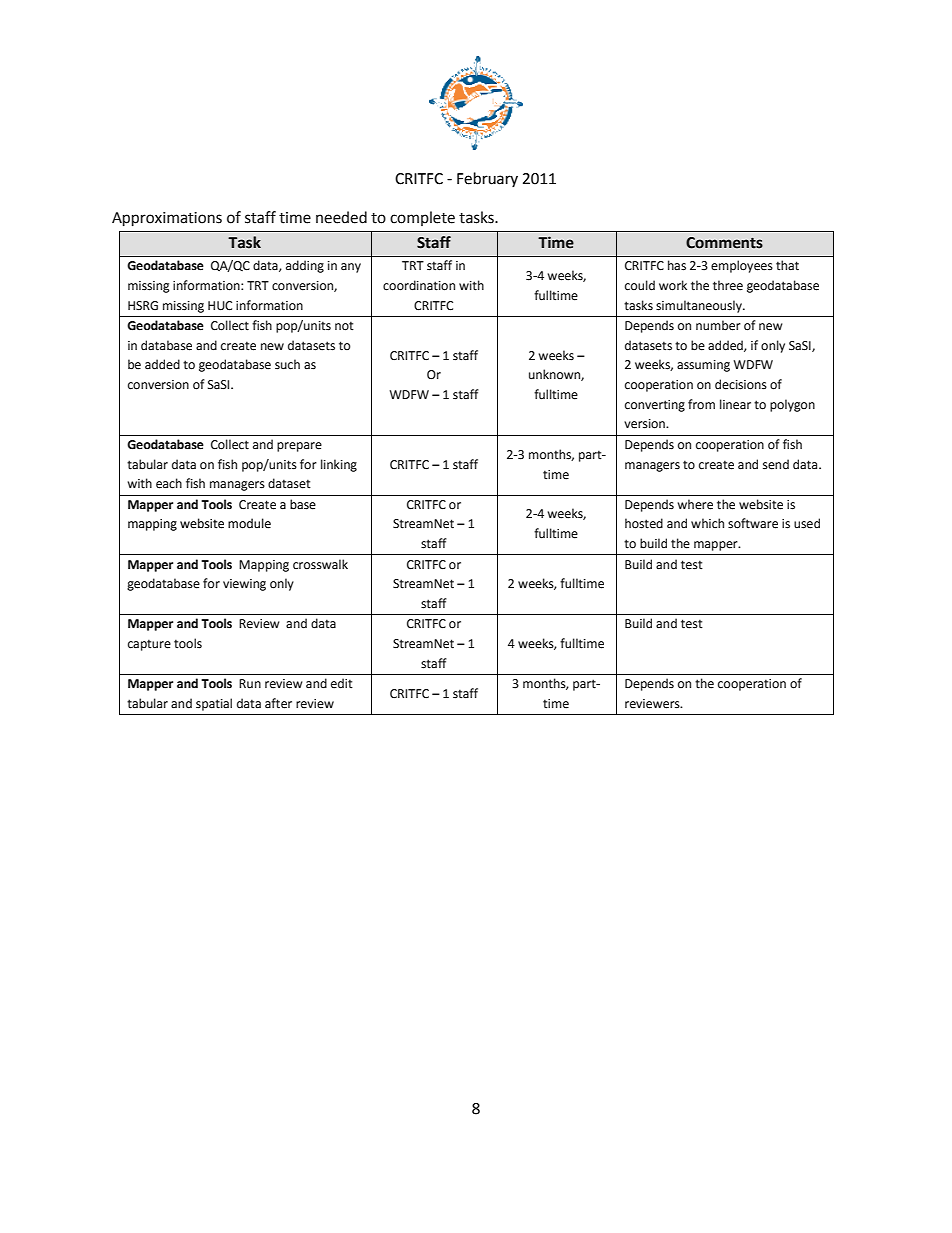 Image resolution: width=952 pixels, height=1233 pixels. I want to click on Comments, so click(724, 243).
